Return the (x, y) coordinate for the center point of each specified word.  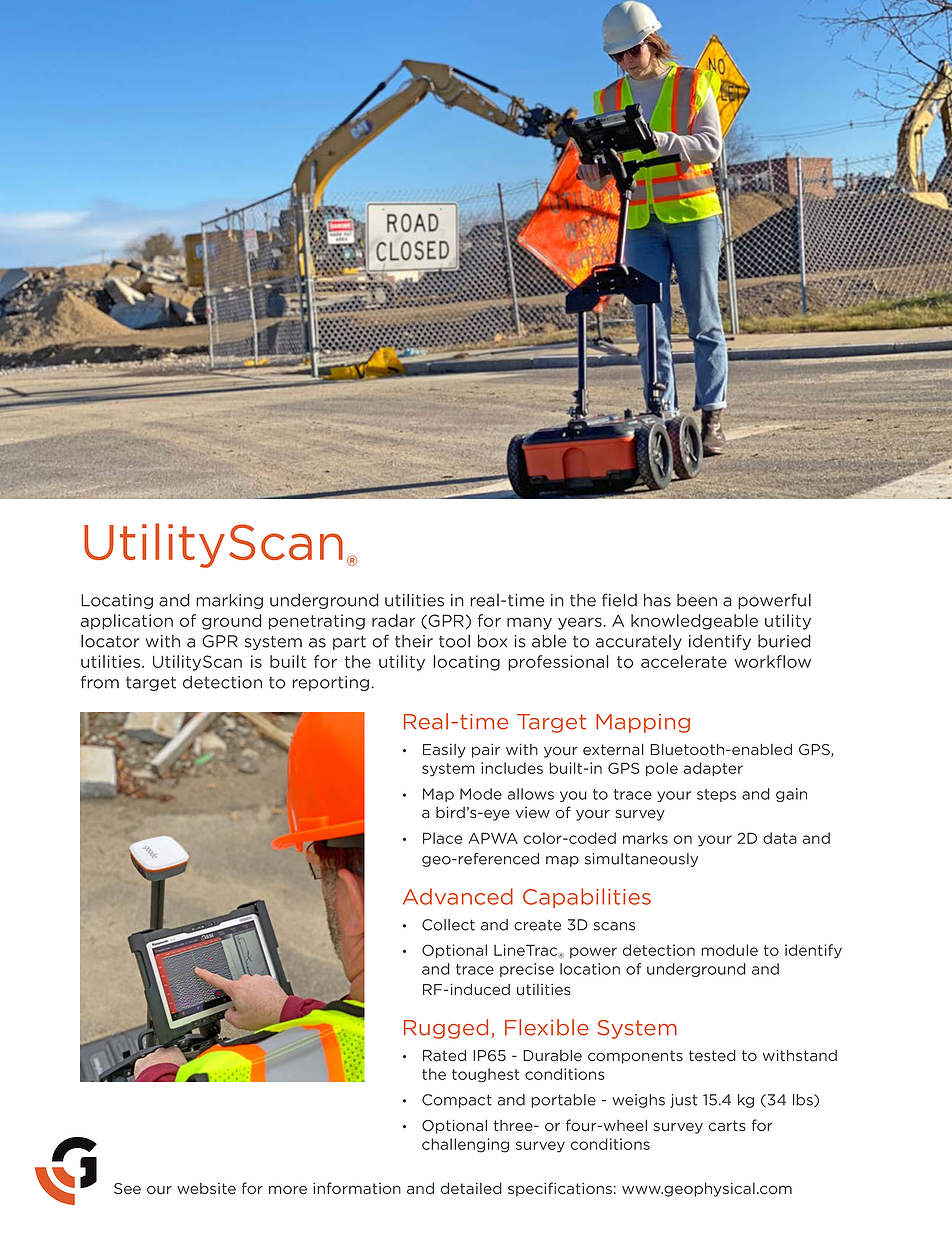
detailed (471, 1189)
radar (394, 620)
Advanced (458, 896)
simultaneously (641, 860)
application (127, 622)
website (206, 1189)
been (697, 600)
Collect (448, 925)
